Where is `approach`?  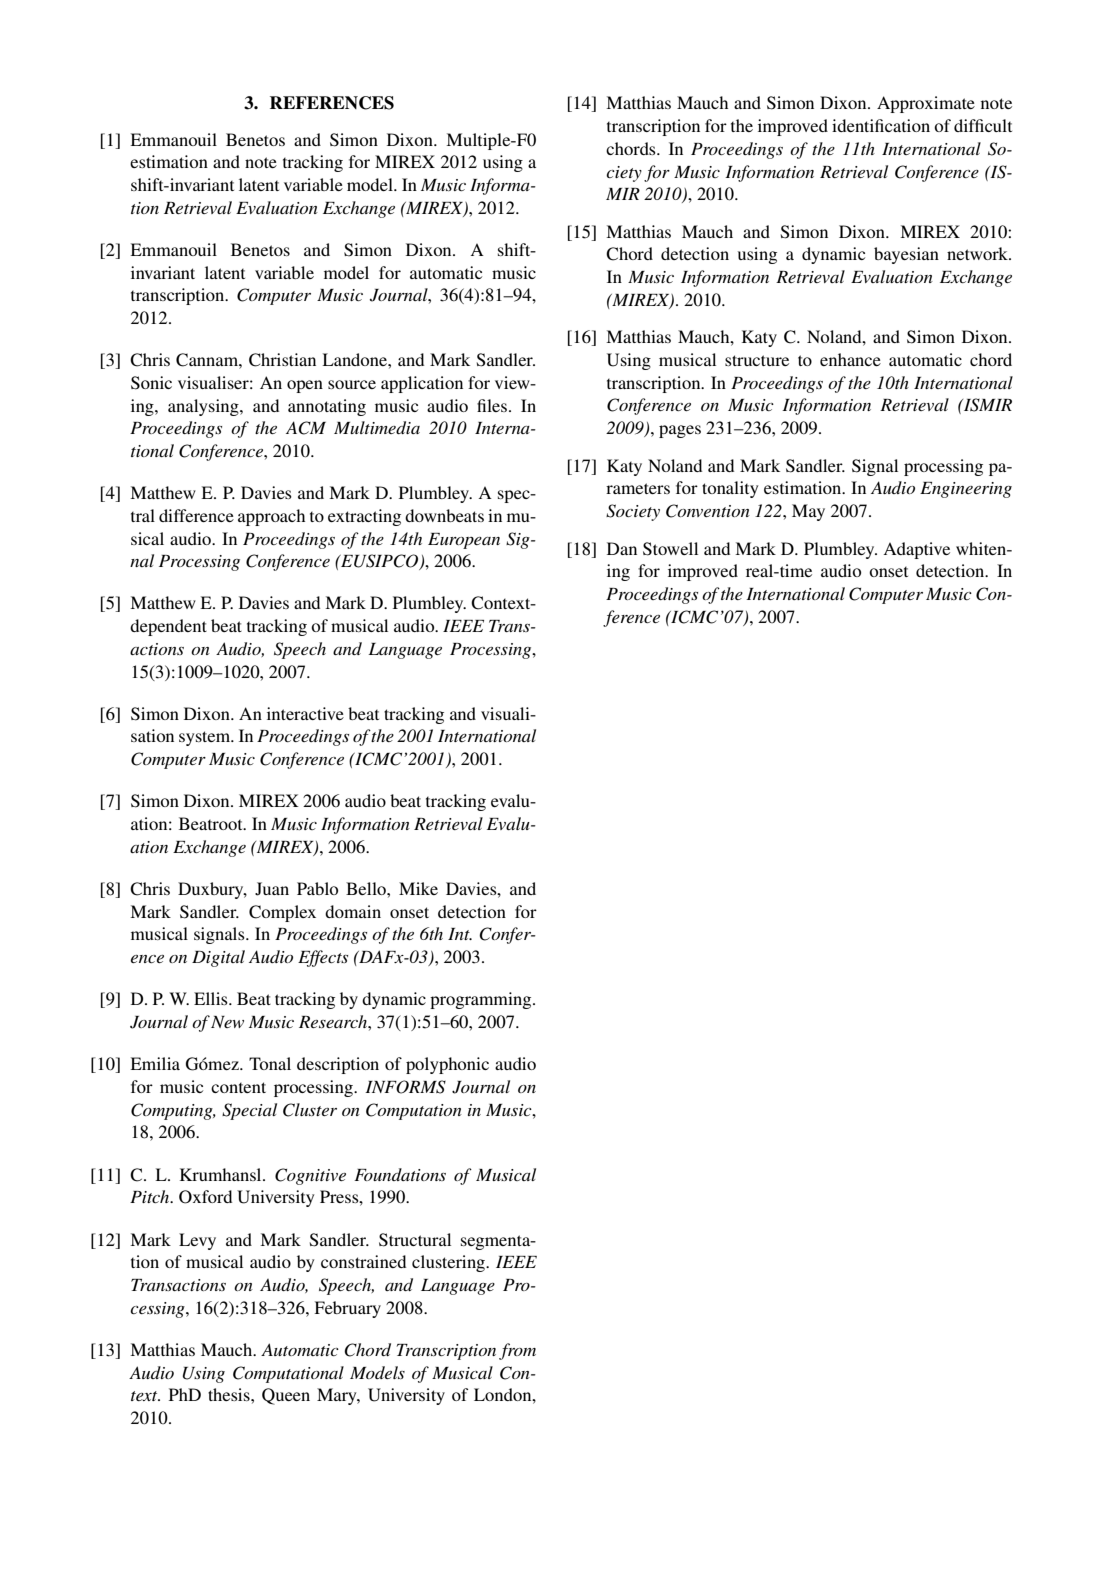
approach is located at coordinates (271, 517).
